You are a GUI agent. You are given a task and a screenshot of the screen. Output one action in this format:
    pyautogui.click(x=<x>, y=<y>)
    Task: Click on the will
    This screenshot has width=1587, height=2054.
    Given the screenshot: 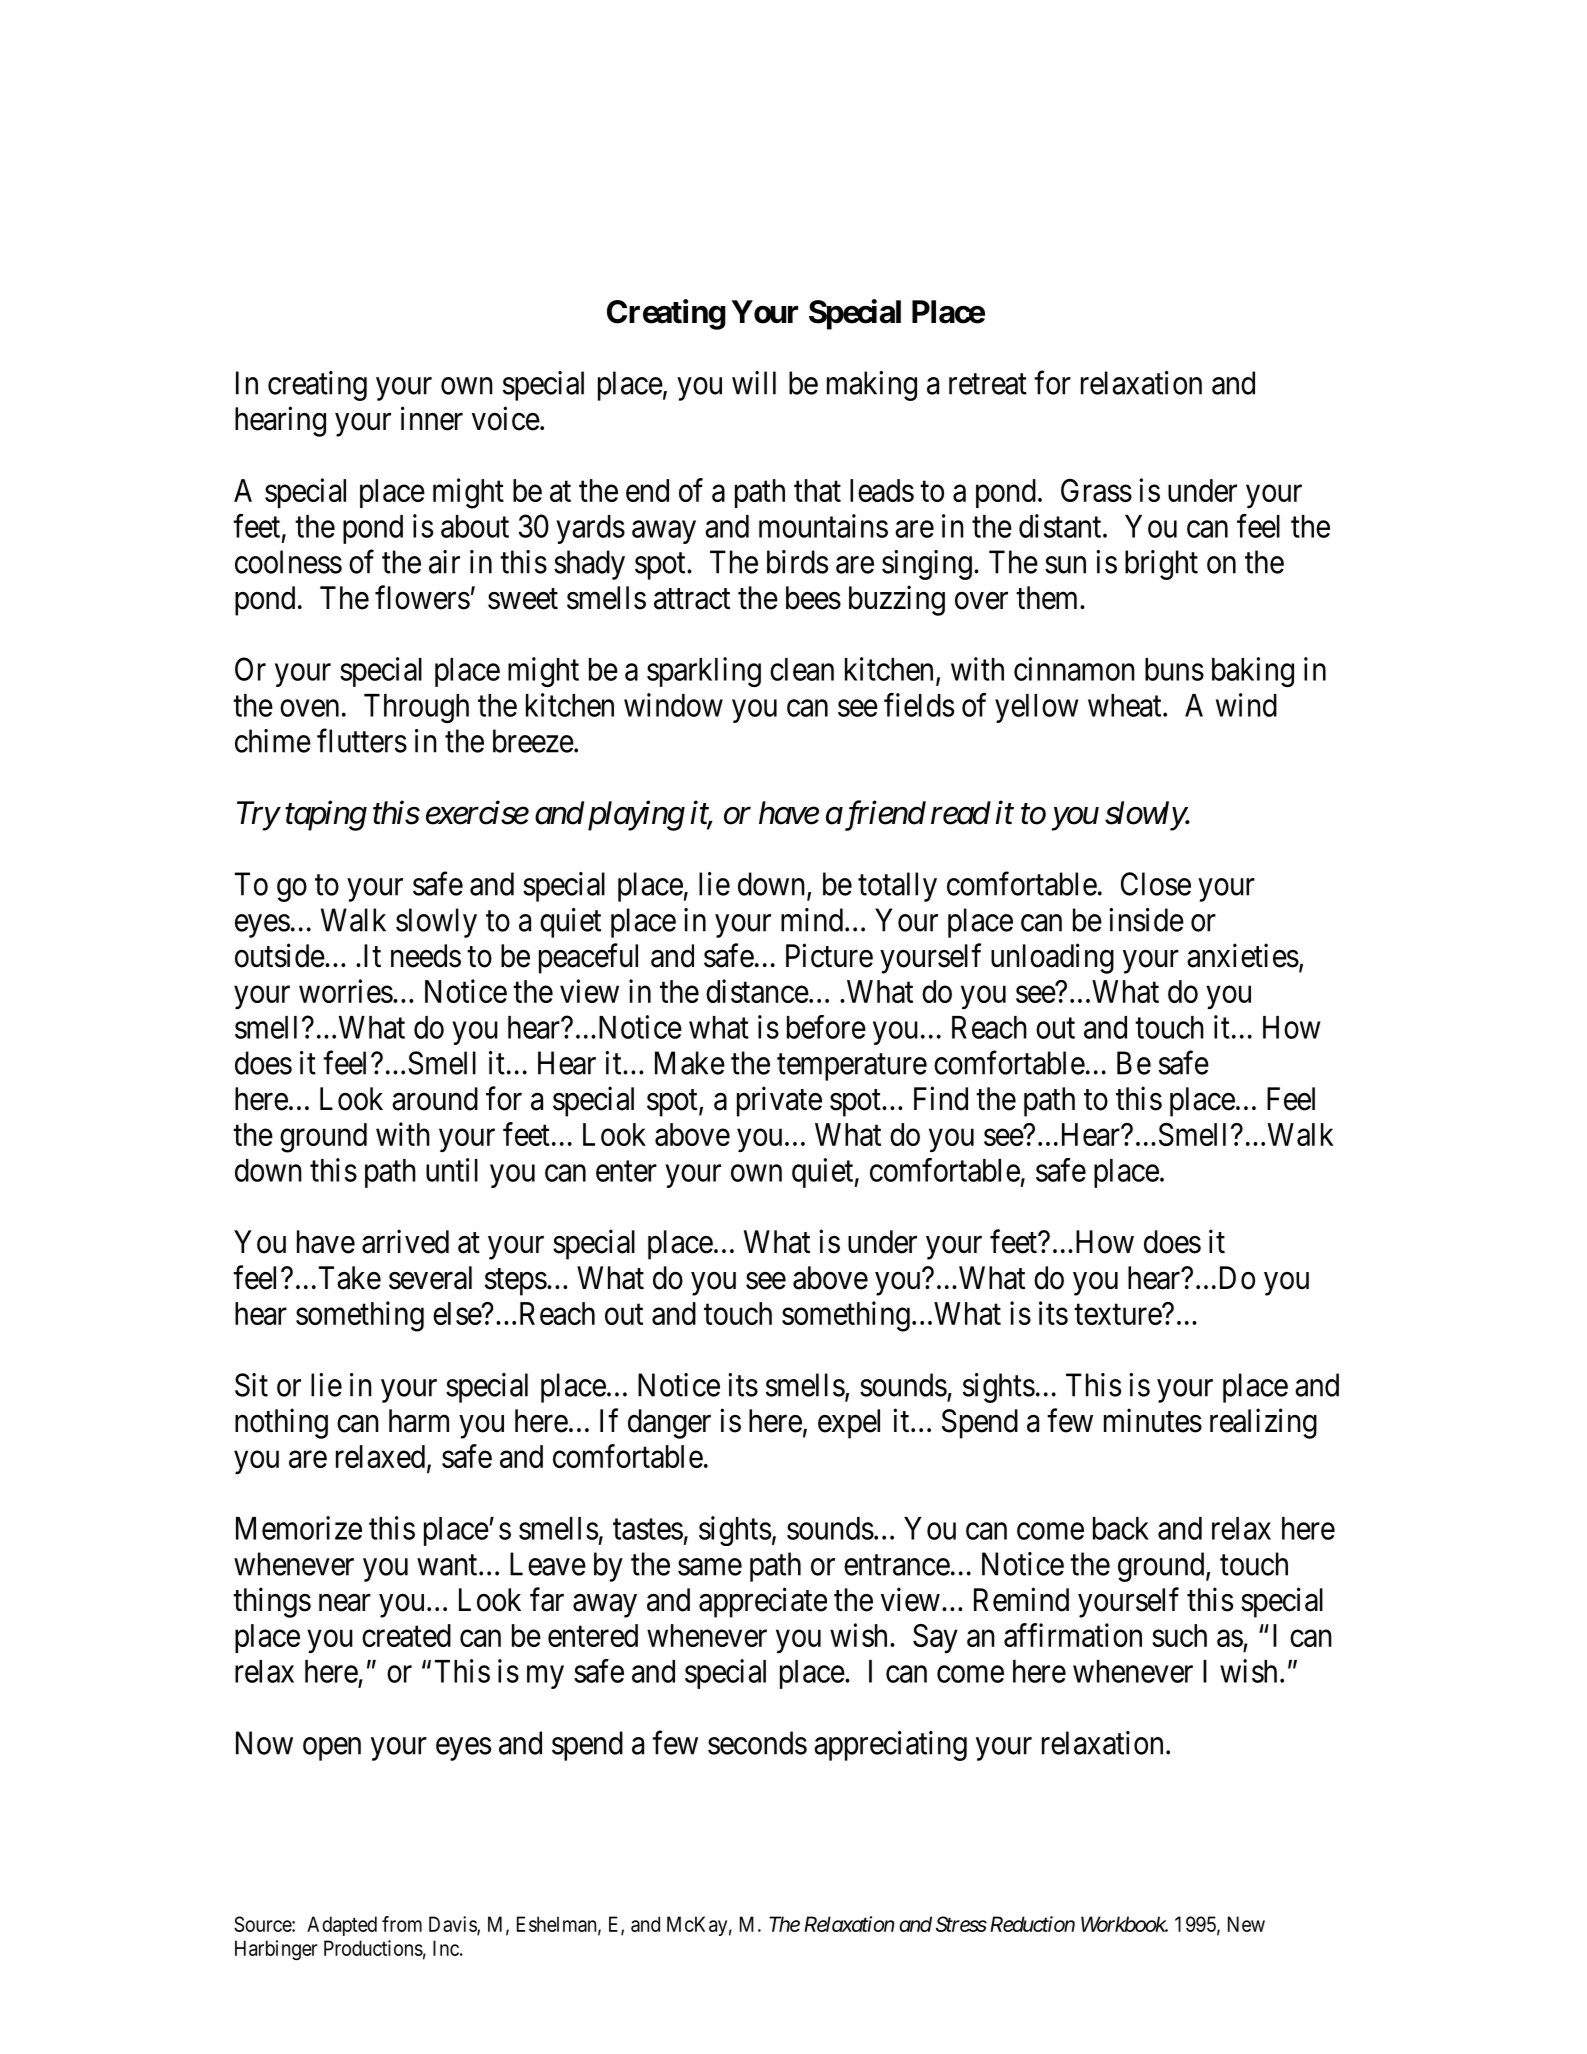 What is the action you would take?
    pyautogui.click(x=754, y=383)
